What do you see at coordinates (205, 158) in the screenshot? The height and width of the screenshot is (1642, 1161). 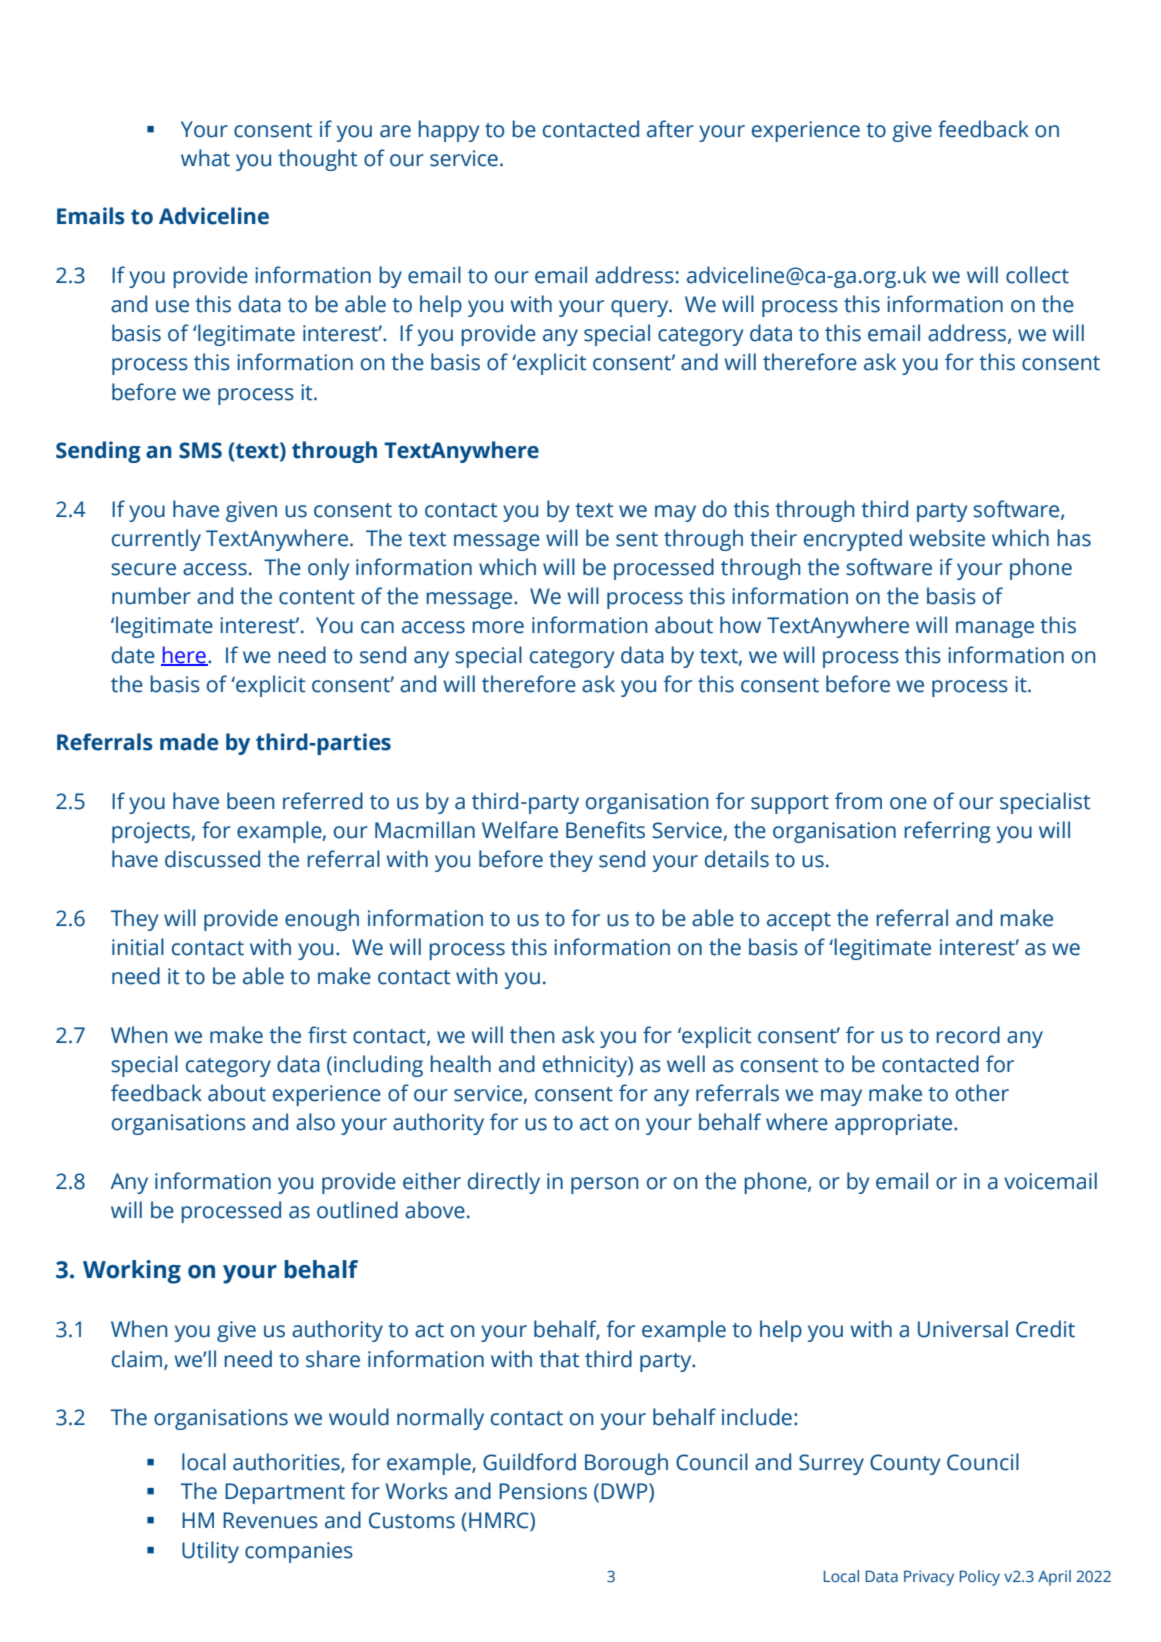 I see `what` at bounding box center [205, 158].
